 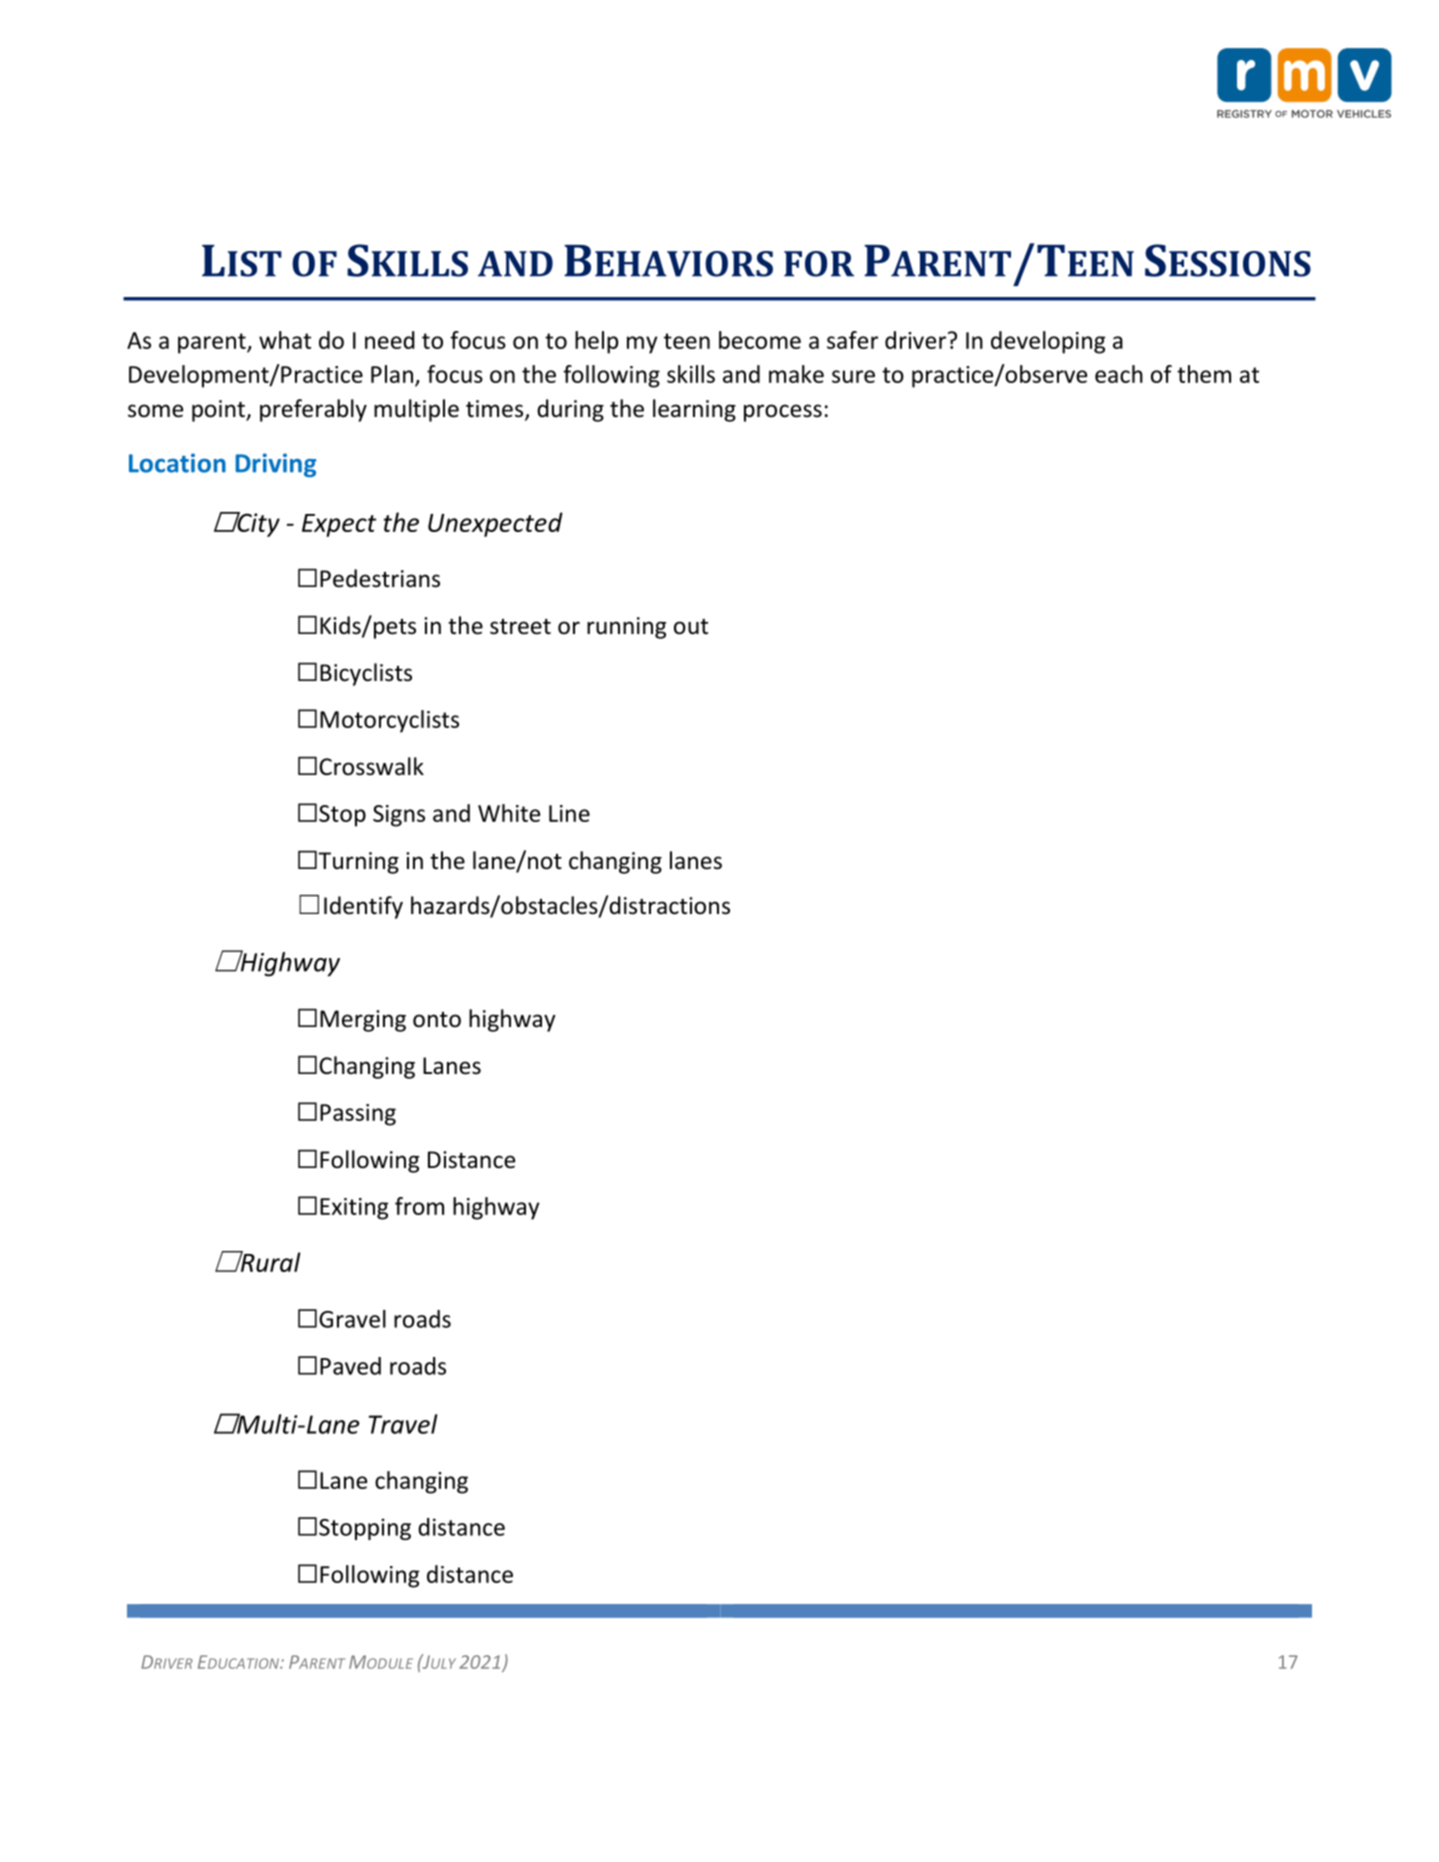 What do you see at coordinates (760, 340) in the document?
I see `become` at bounding box center [760, 340].
